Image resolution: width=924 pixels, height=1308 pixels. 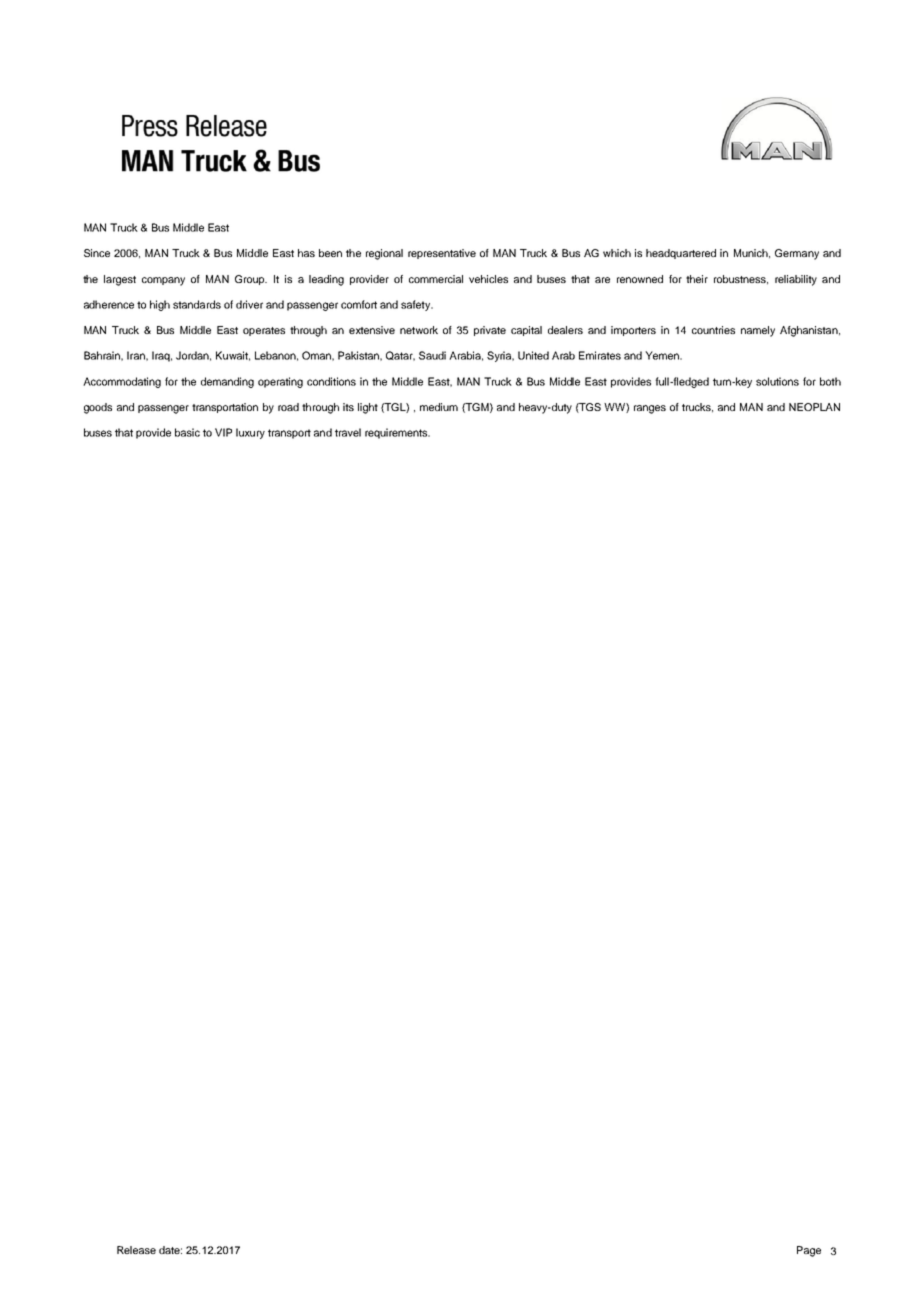 I want to click on company, so click(x=163, y=281).
